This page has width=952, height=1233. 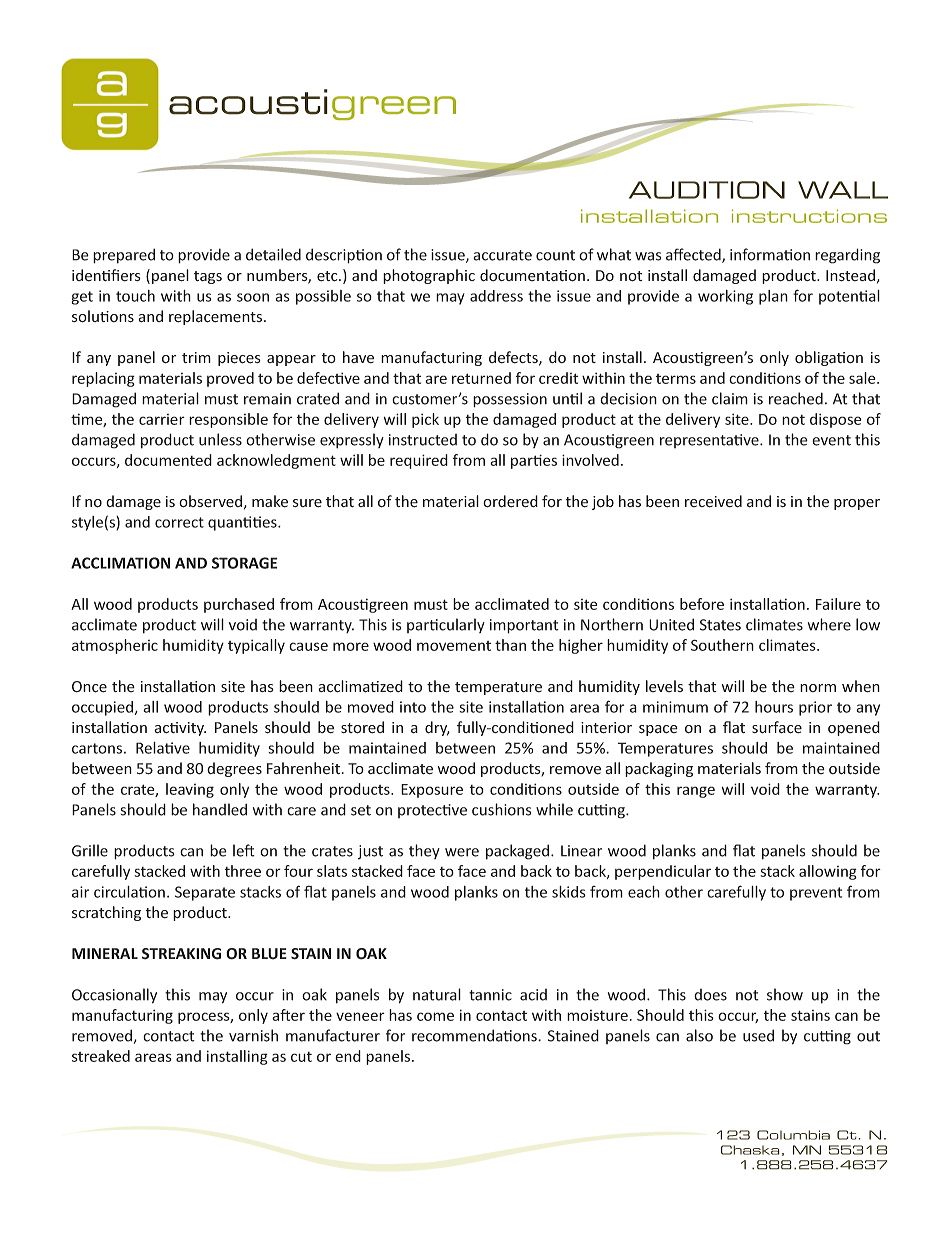 What do you see at coordinates (475, 1035) in the page?
I see `recommendations` at bounding box center [475, 1035].
